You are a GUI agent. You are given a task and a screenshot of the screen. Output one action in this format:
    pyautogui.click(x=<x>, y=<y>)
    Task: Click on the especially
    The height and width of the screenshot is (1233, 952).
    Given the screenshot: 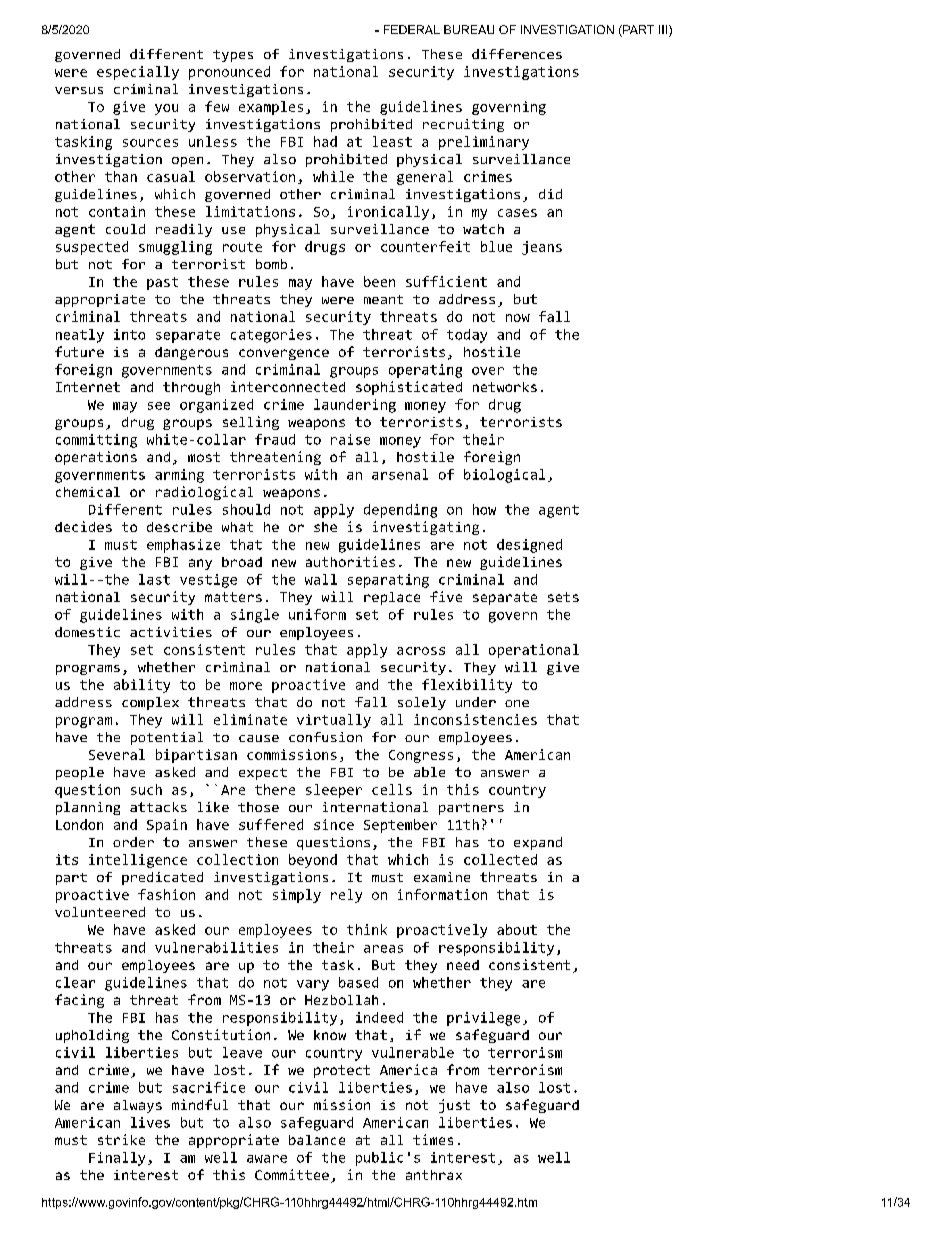 What is the action you would take?
    pyautogui.click(x=138, y=73)
